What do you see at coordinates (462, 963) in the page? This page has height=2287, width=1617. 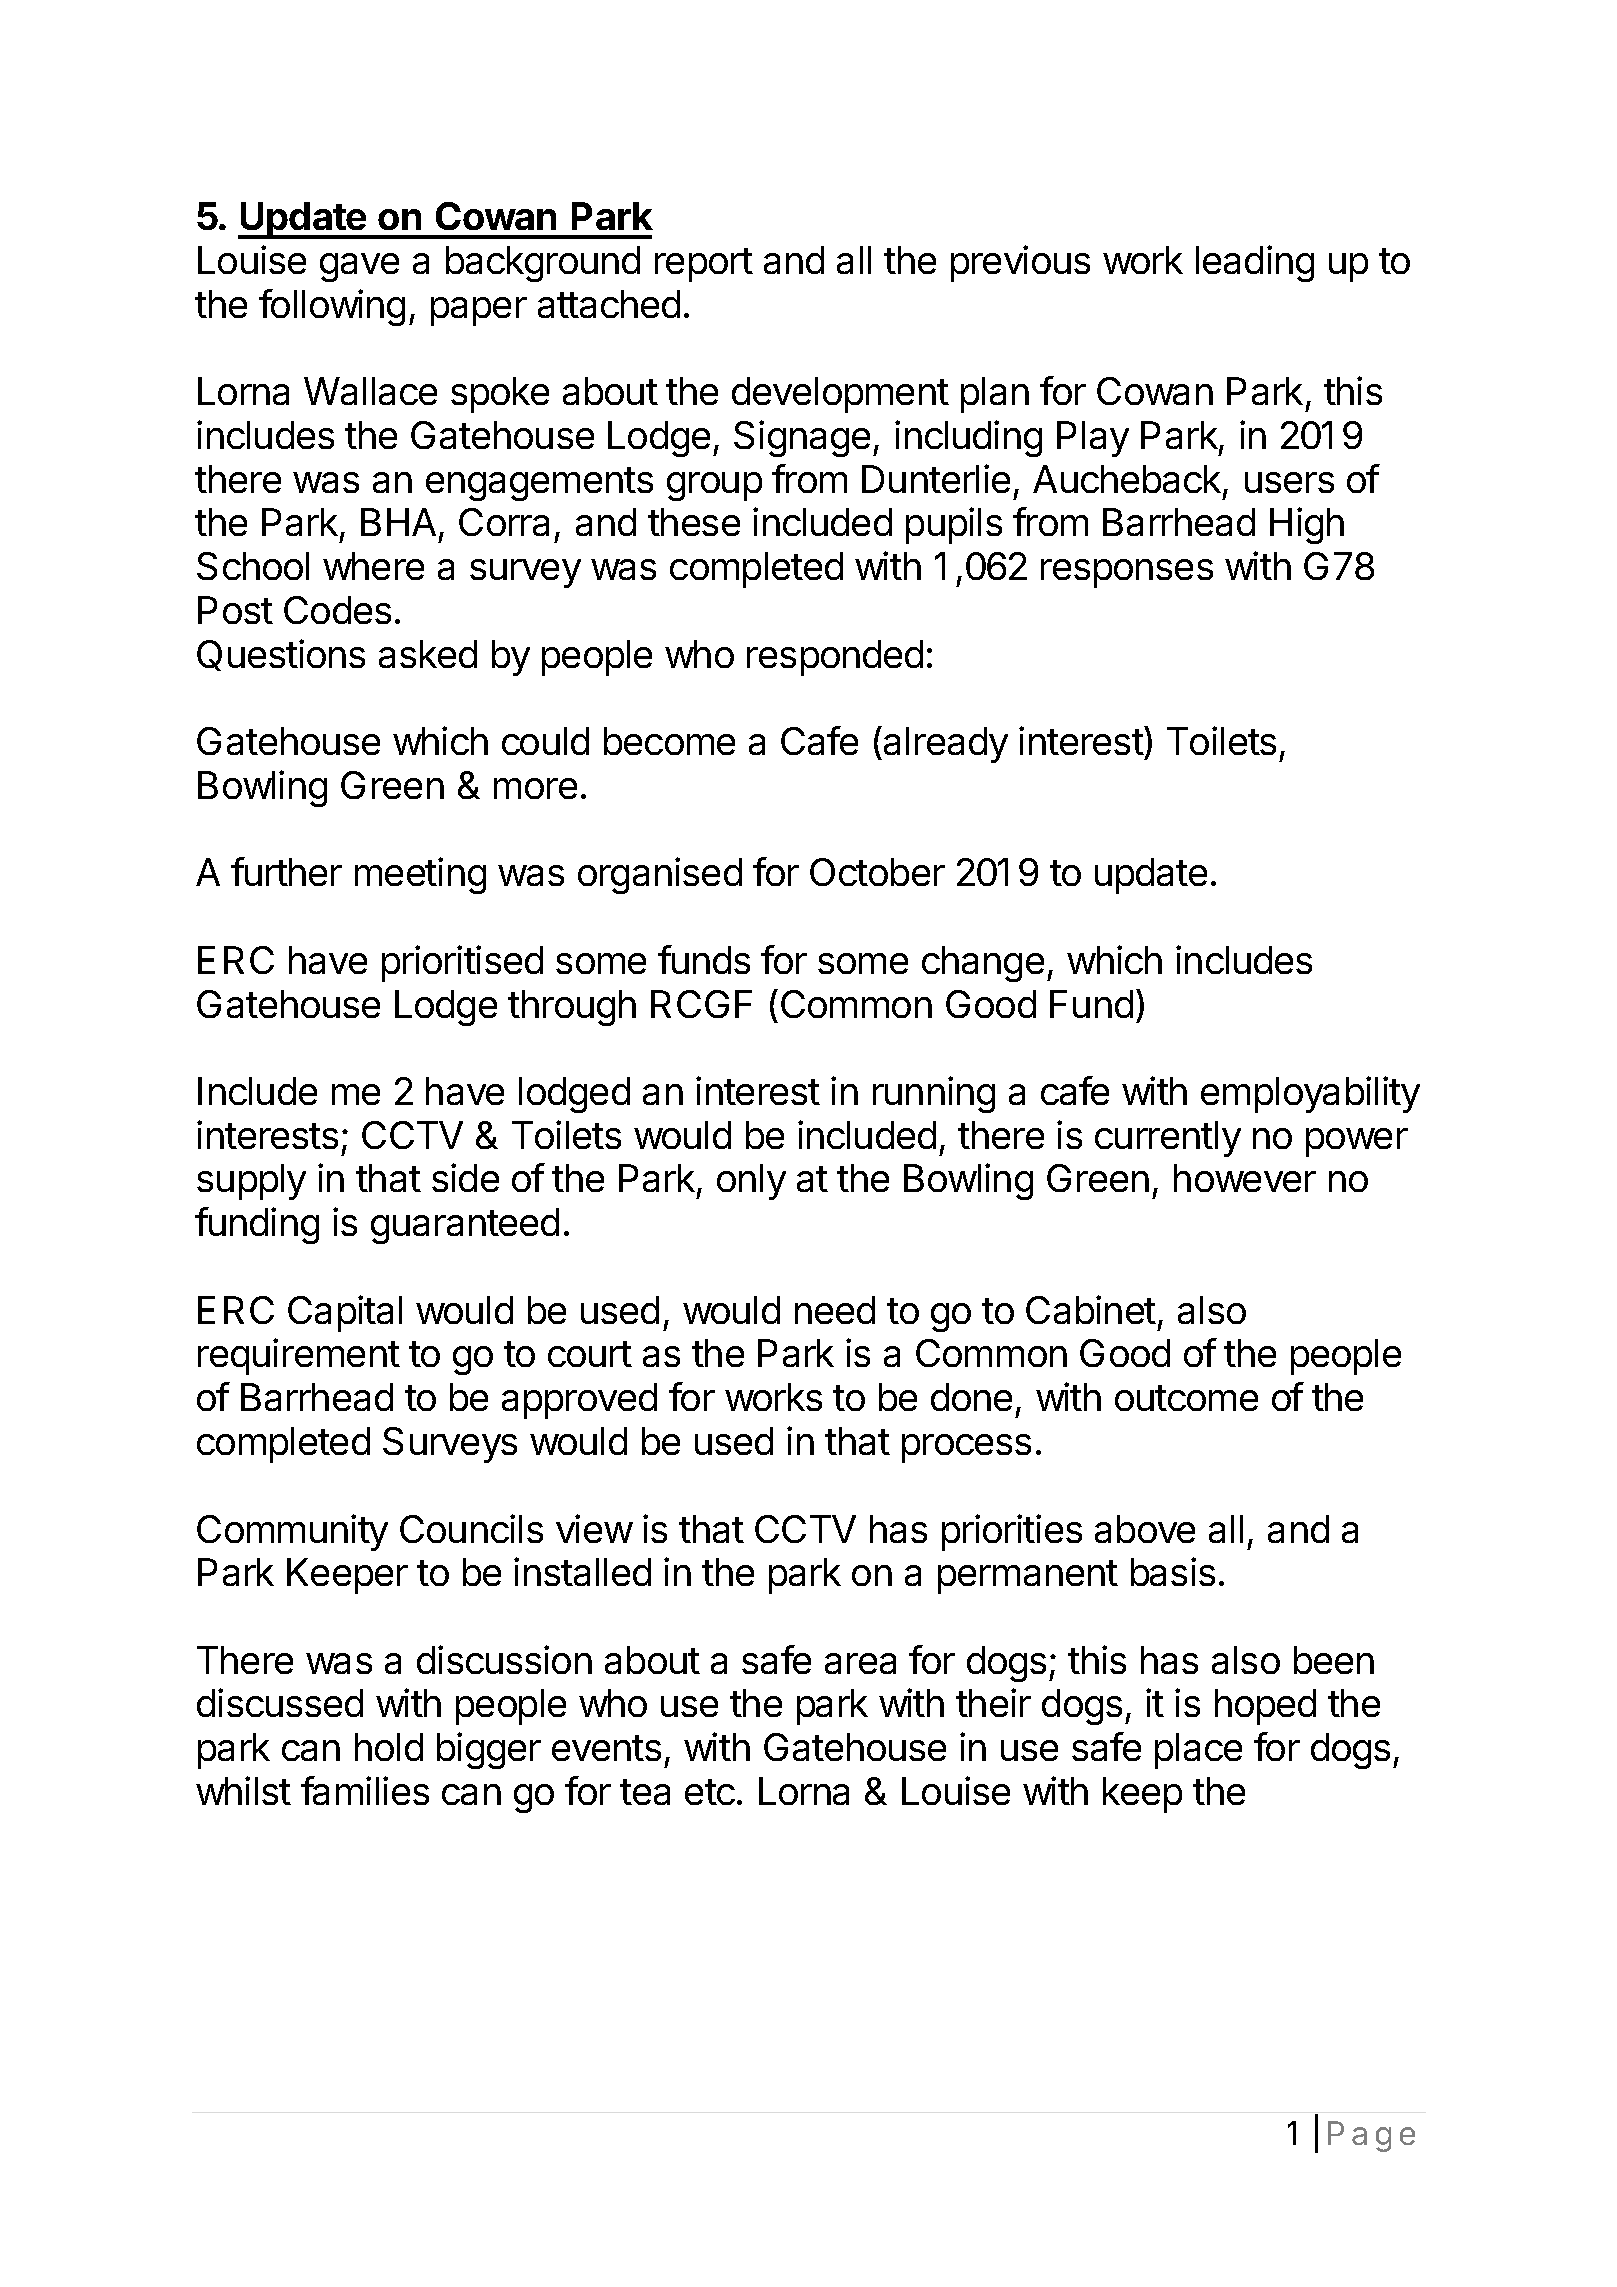 I see `prioritised` at bounding box center [462, 963].
